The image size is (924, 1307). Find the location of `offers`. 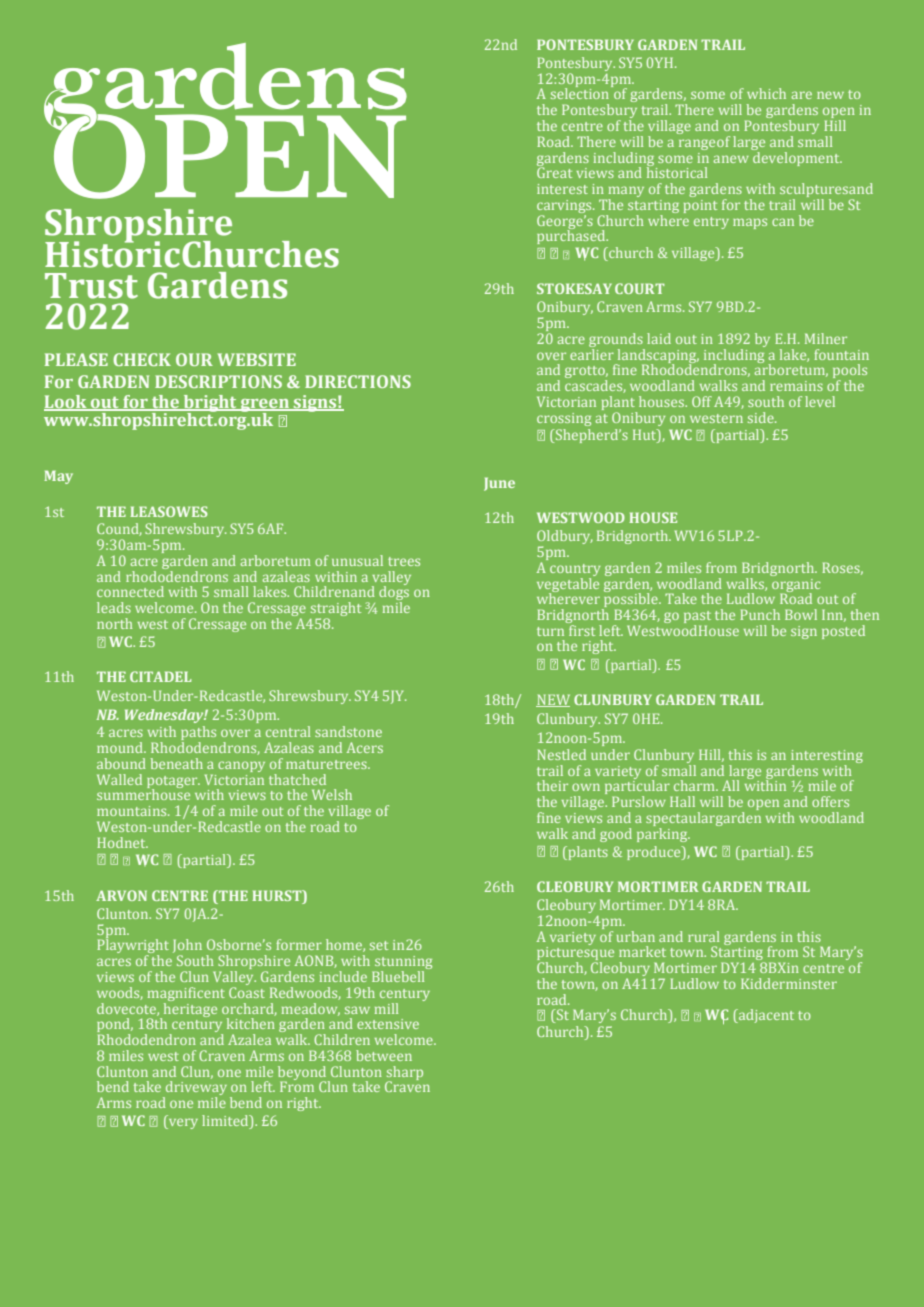

offers is located at coordinates (830, 801).
